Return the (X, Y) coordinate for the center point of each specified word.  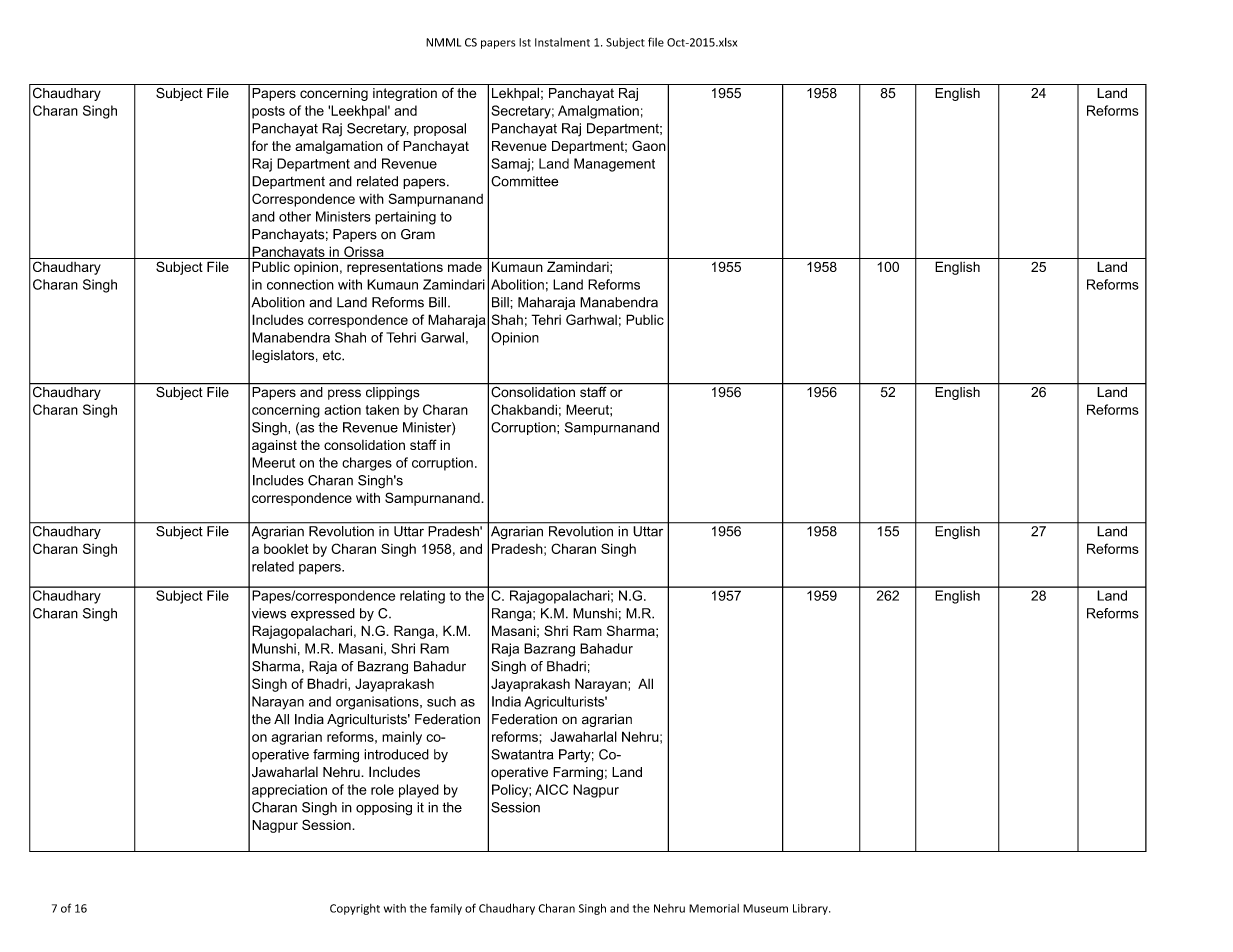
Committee (524, 181)
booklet (286, 549)
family (446, 909)
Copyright (355, 909)
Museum (765, 908)
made (465, 267)
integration (405, 94)
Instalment (562, 42)
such (441, 701)
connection (300, 284)
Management (614, 165)
